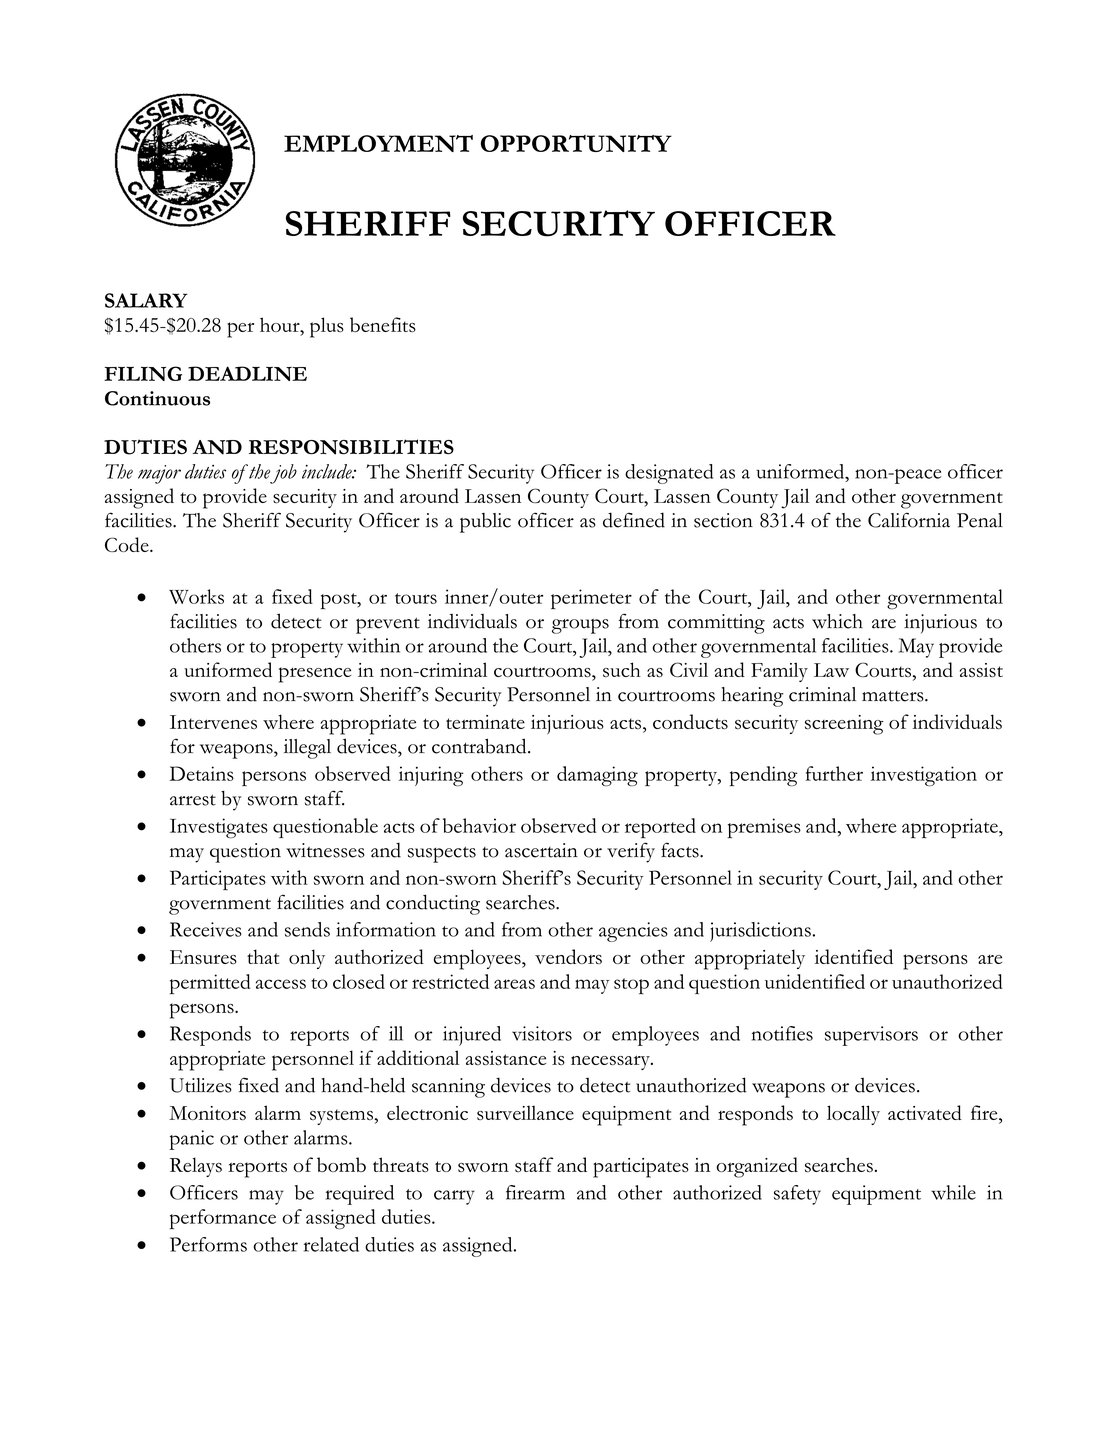 This screenshot has height=1432, width=1107. What do you see at coordinates (223, 1219) in the screenshot?
I see `performance` at bounding box center [223, 1219].
